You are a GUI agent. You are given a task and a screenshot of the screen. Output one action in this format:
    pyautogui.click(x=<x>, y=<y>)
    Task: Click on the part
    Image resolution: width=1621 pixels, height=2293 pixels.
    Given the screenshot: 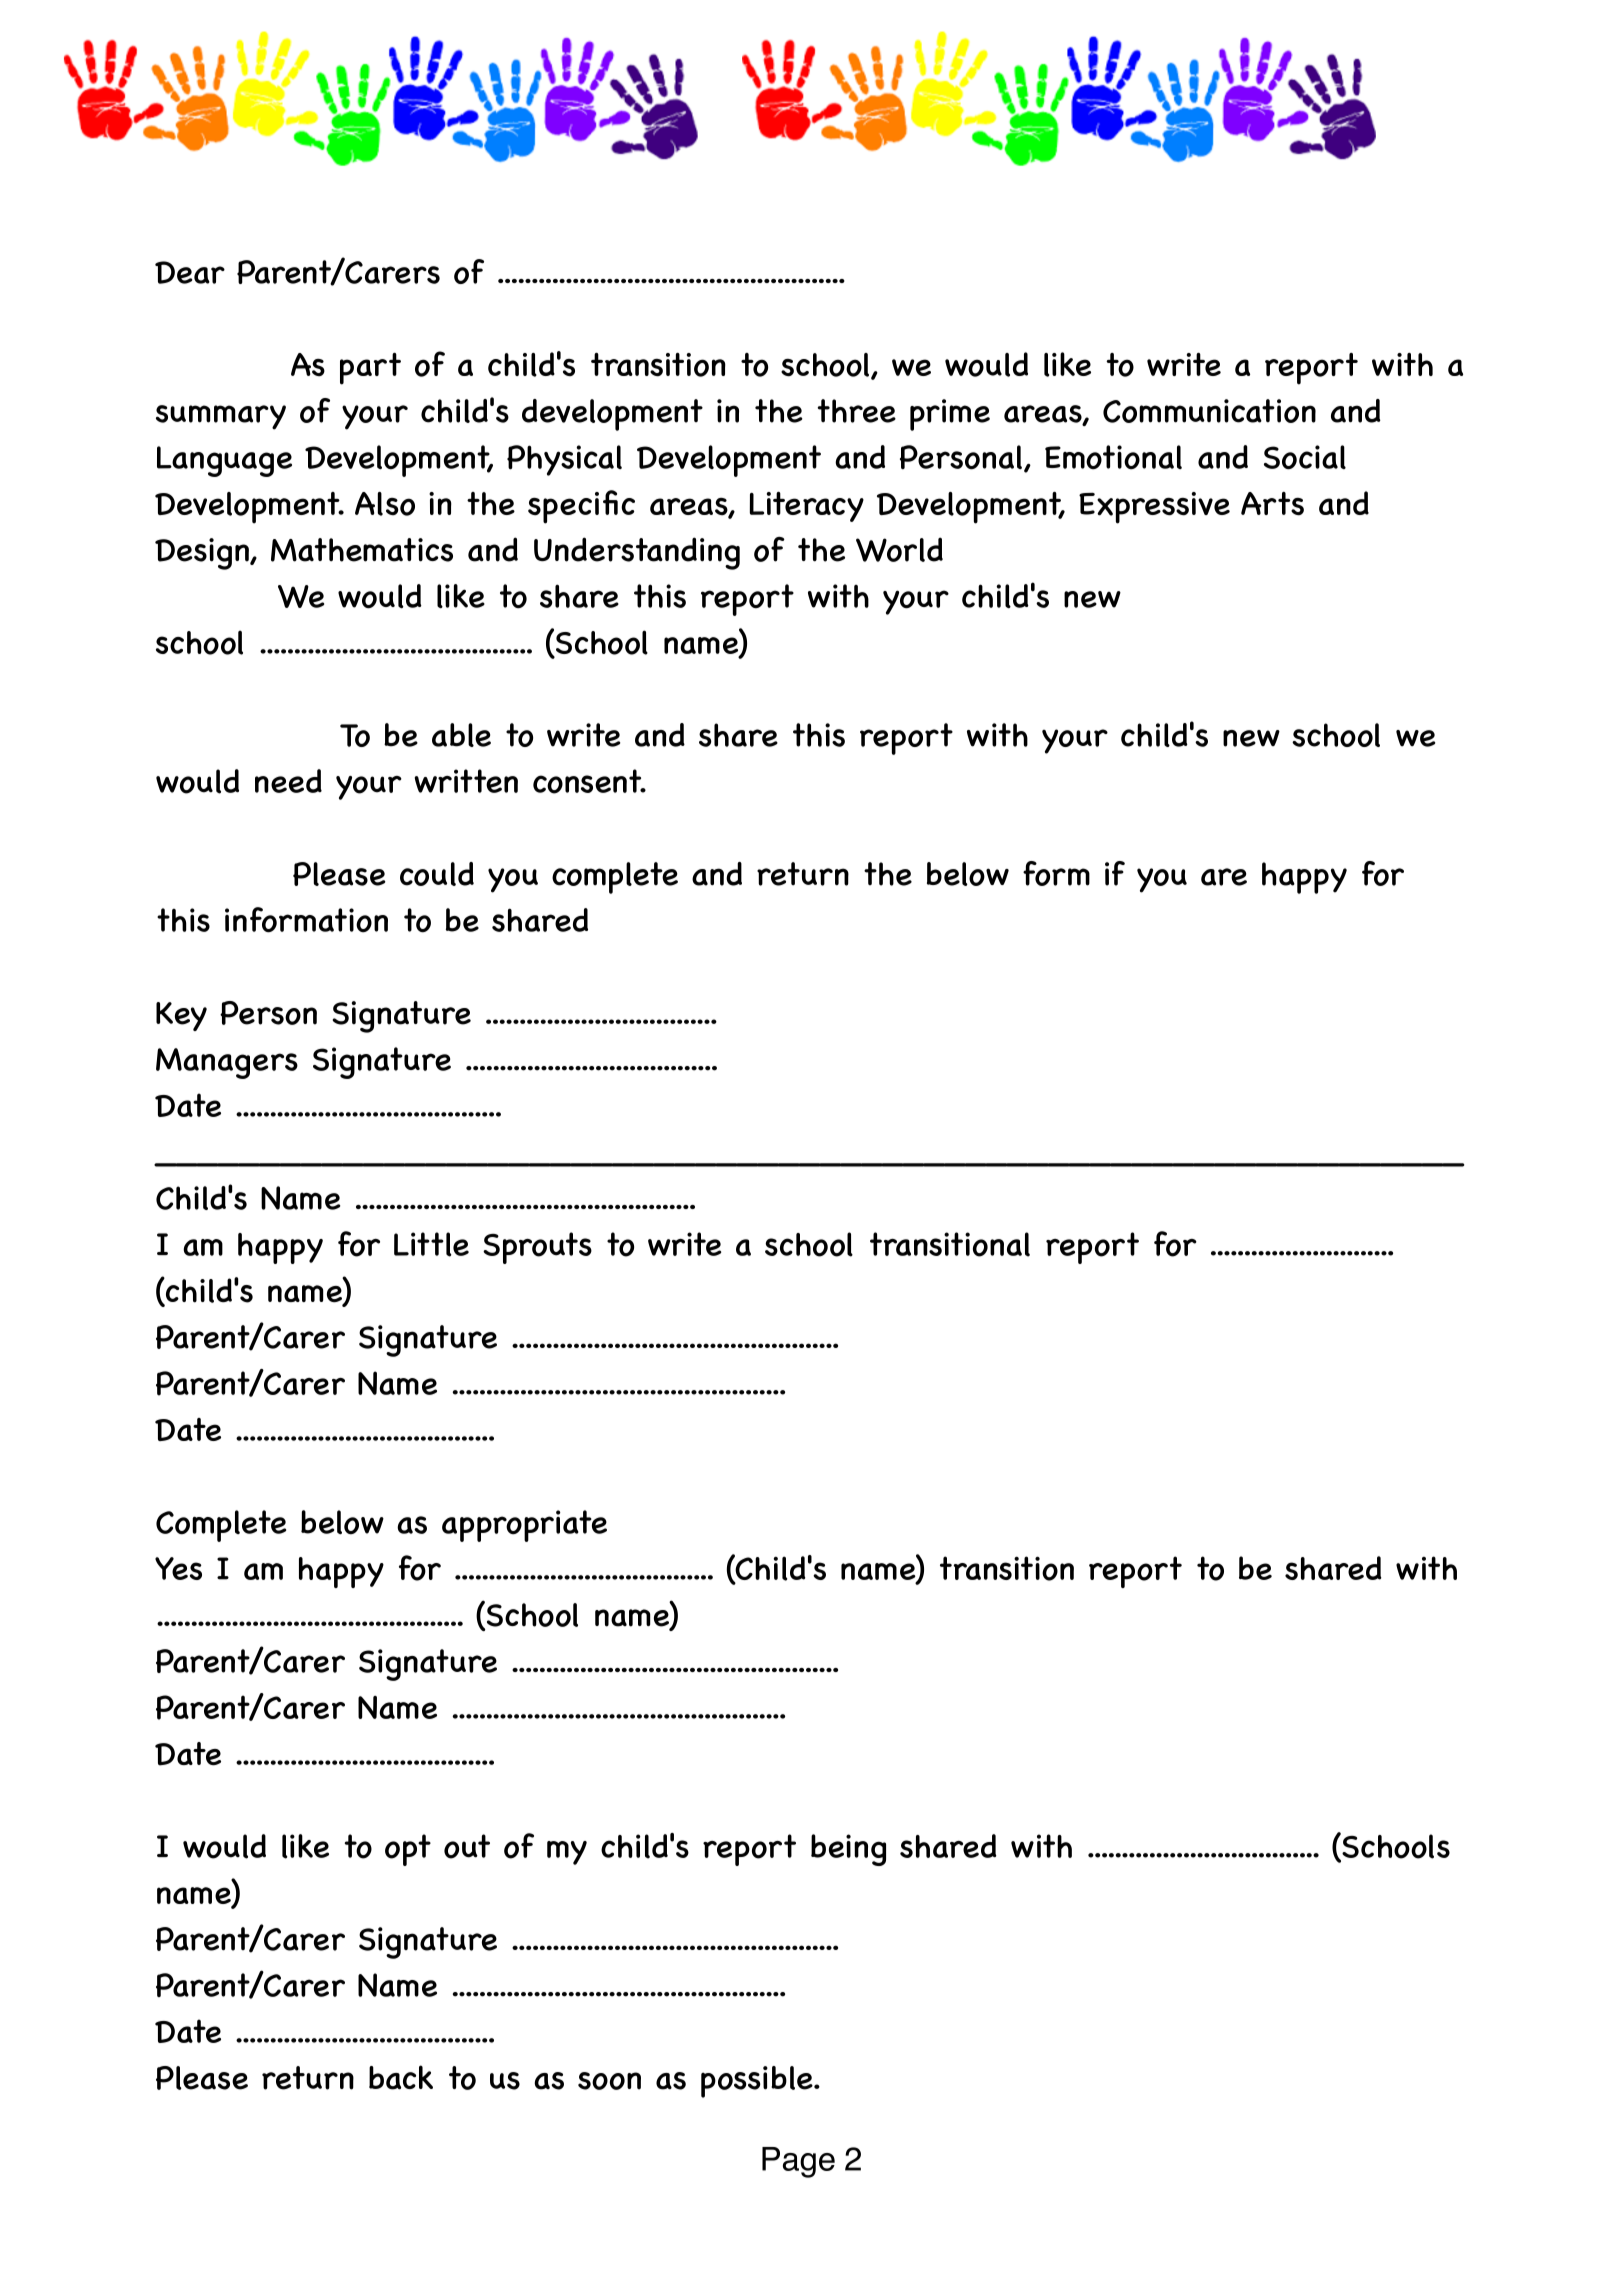 What is the action you would take?
    pyautogui.click(x=370, y=369)
